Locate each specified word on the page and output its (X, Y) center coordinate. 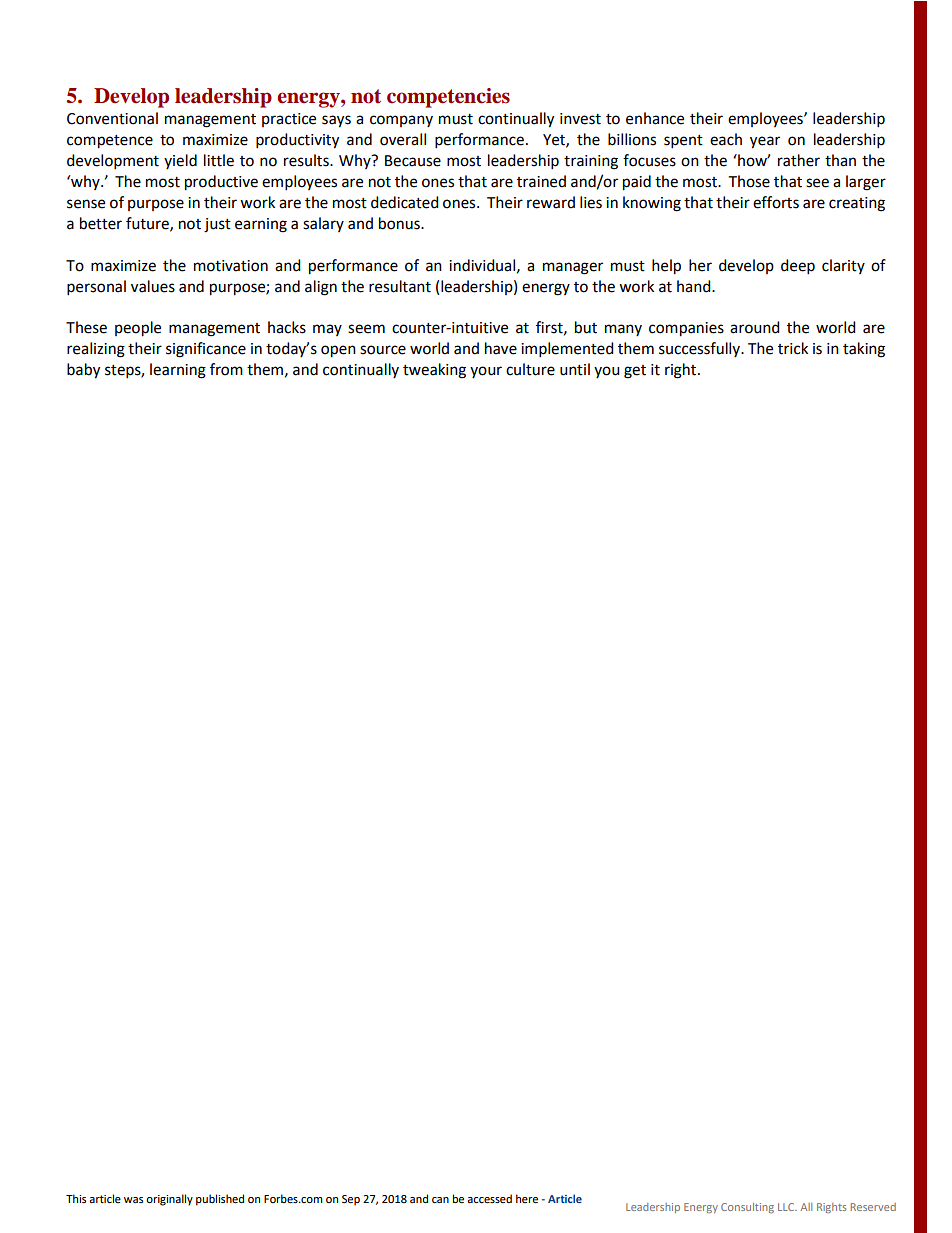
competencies (448, 98)
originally (169, 1200)
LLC (787, 1207)
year (765, 142)
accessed (489, 1199)
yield (180, 161)
